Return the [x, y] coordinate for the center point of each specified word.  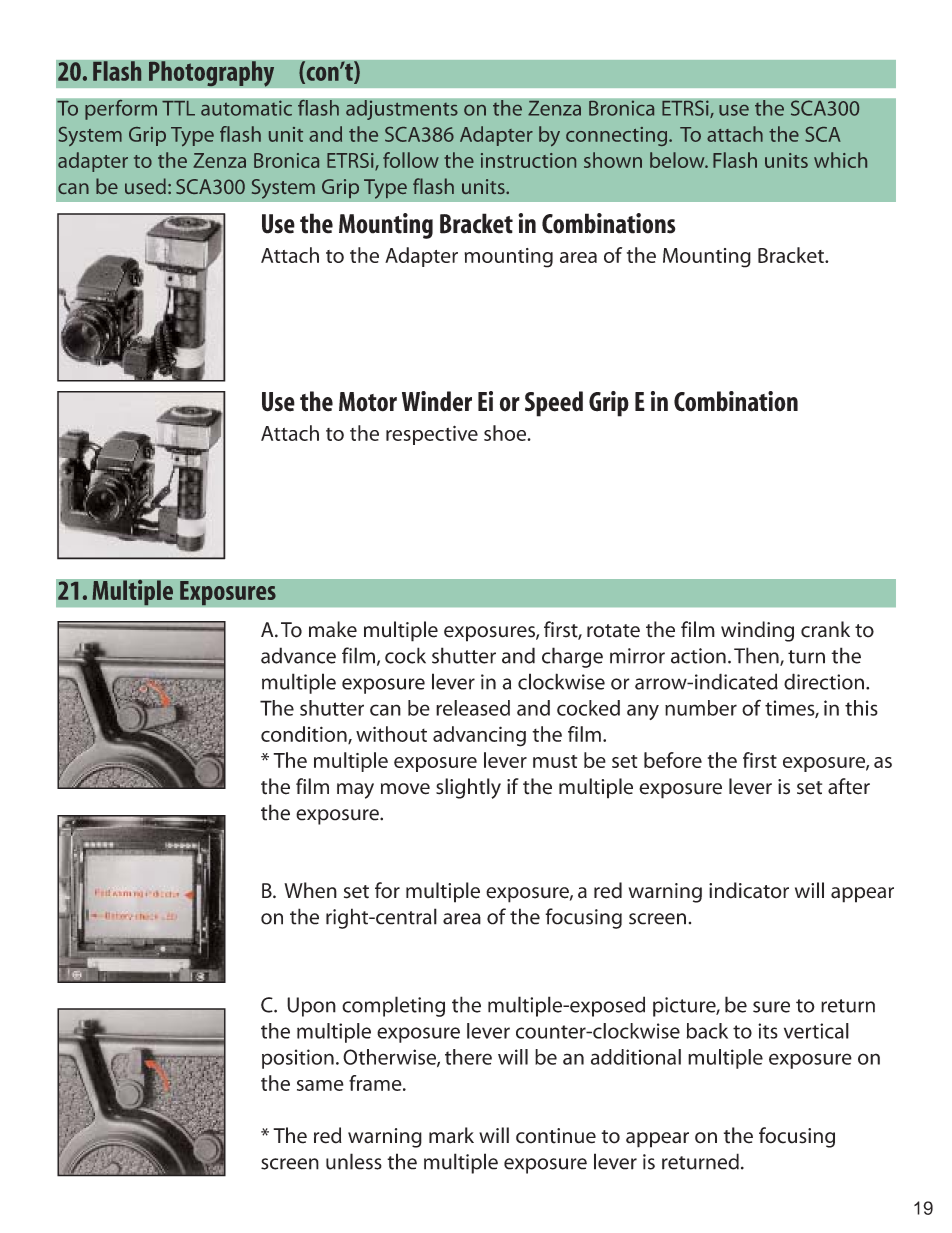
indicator [749, 890]
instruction [528, 160]
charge [572, 657]
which [840, 160]
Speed [554, 404]
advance [298, 655]
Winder [437, 401]
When [310, 890]
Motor [368, 402]
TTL [178, 108]
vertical [816, 1031]
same [320, 1085]
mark [451, 1135]
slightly [468, 788]
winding [757, 631]
